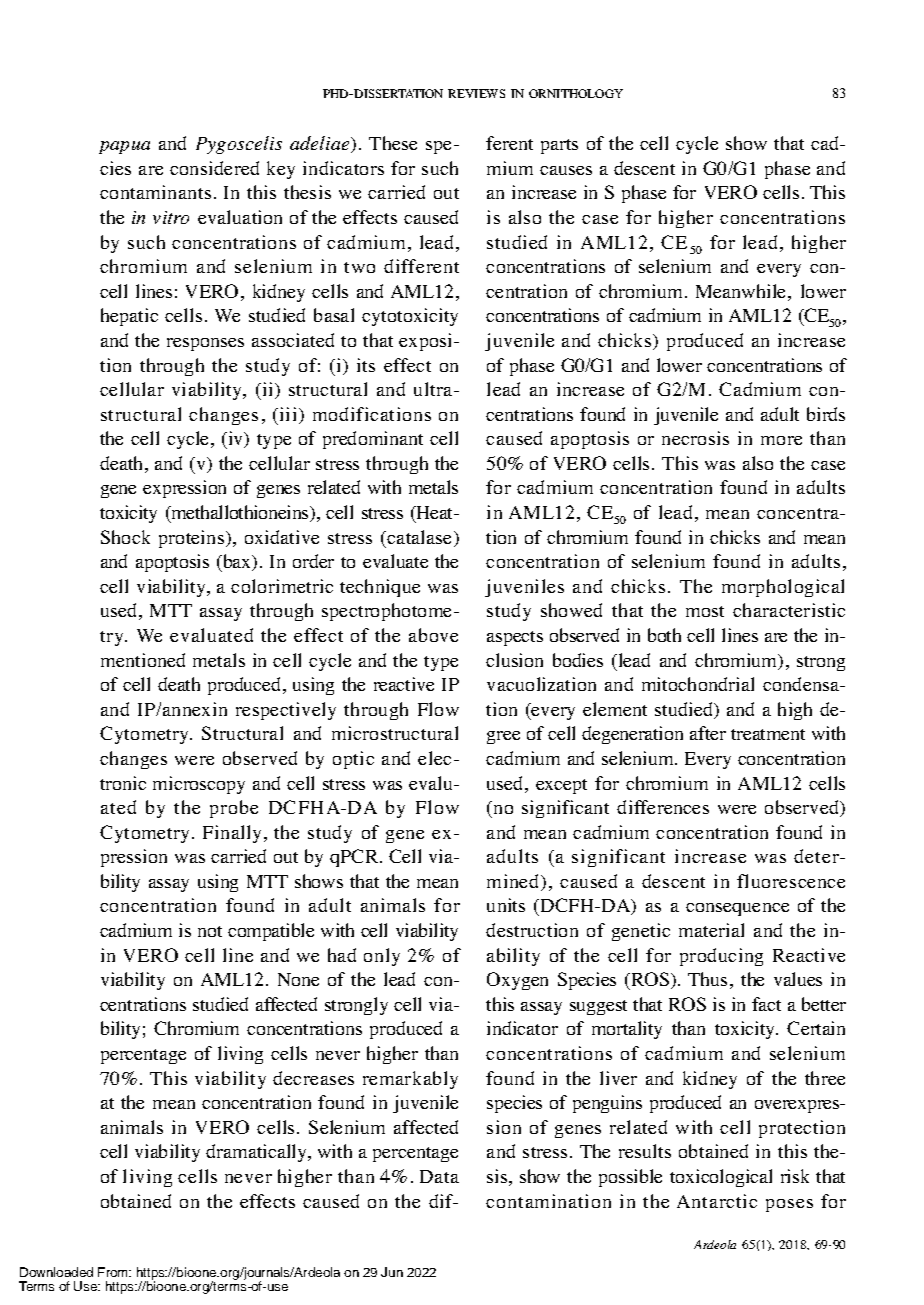 This screenshot has width=924, height=1305. I want to click on From, so click(114, 1272).
